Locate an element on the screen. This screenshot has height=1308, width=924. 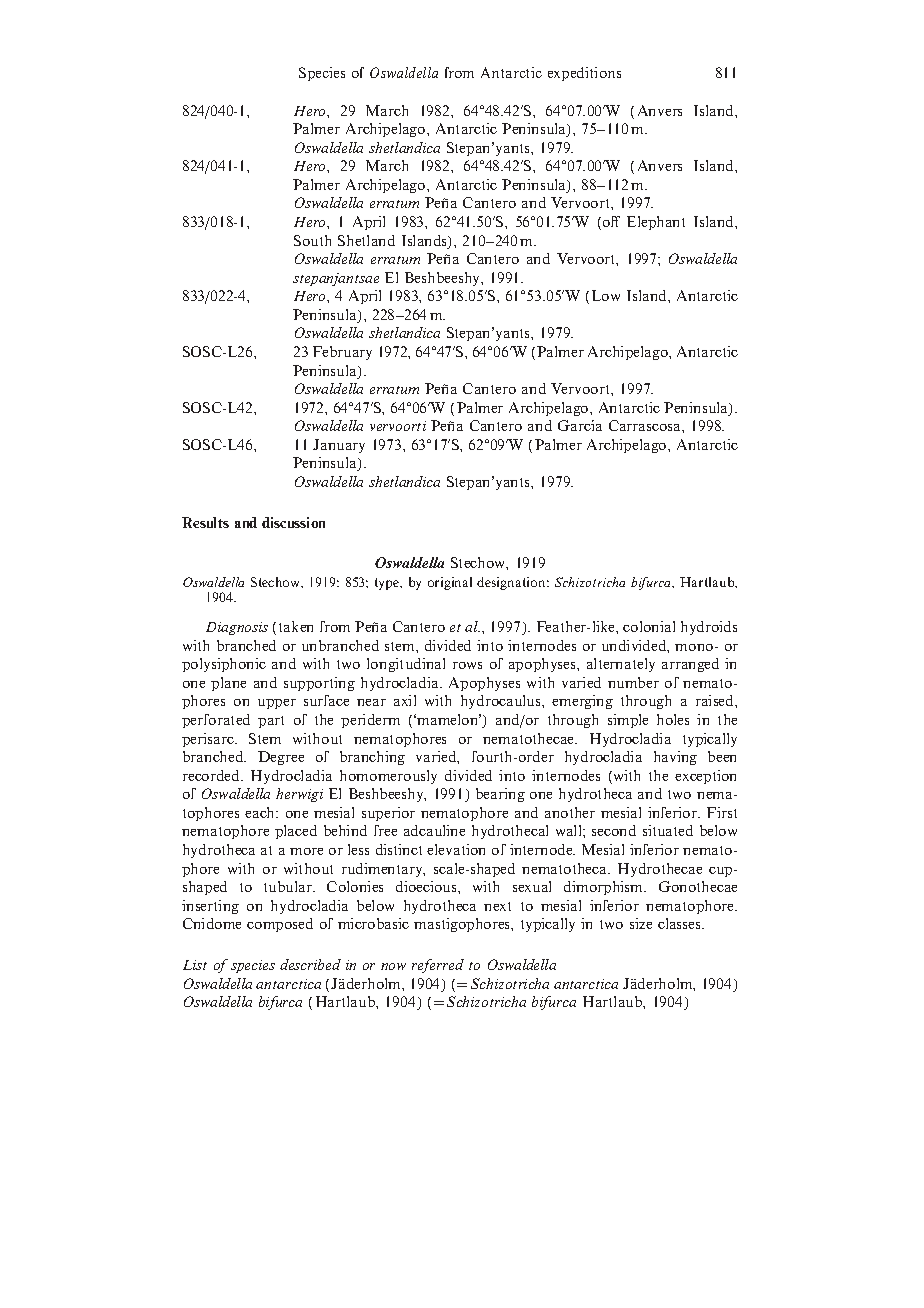
South is located at coordinates (312, 240).
